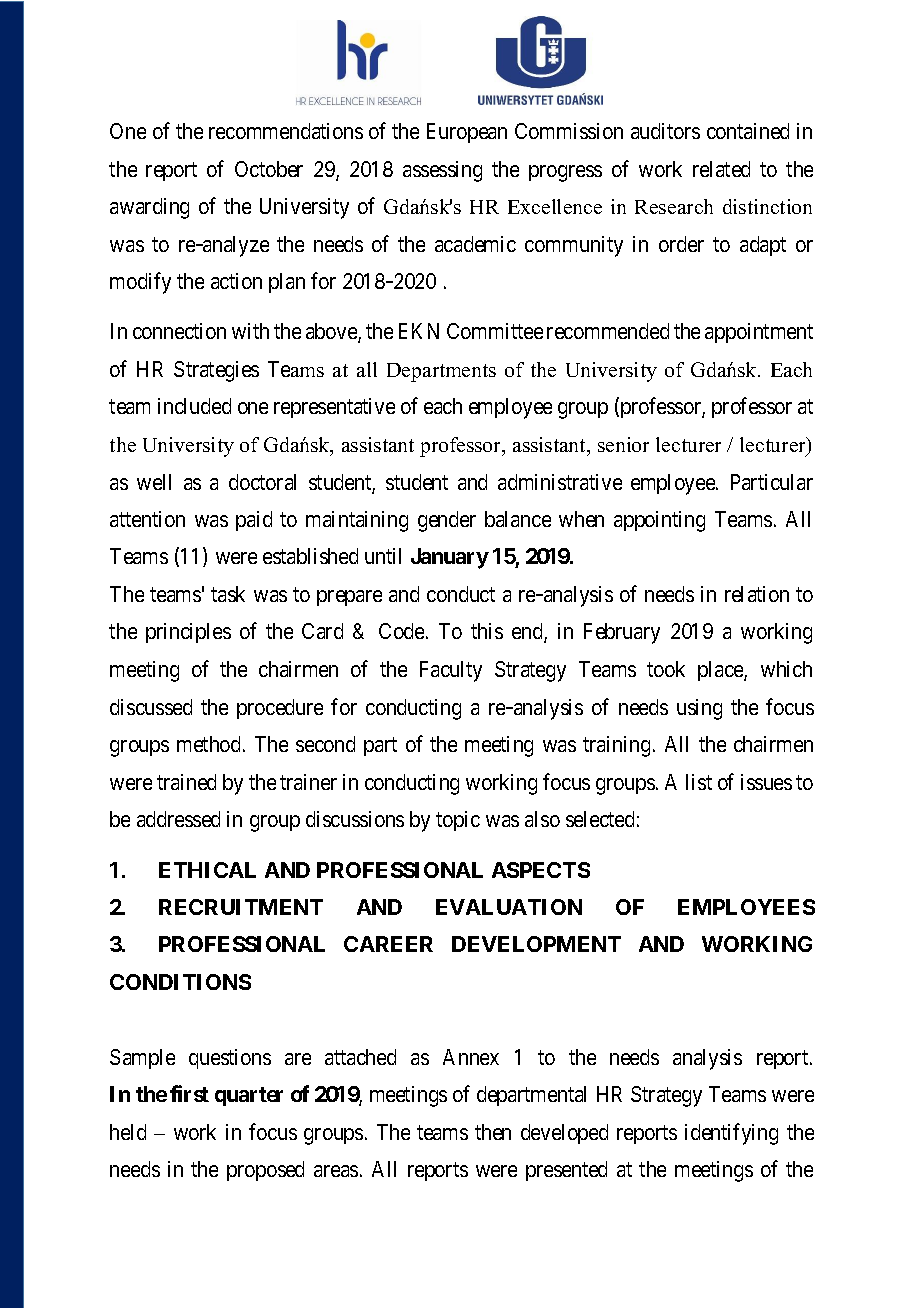 This image has height=1308, width=924. Describe the element at coordinates (388, 944) in the image. I see `CAREER` at that location.
